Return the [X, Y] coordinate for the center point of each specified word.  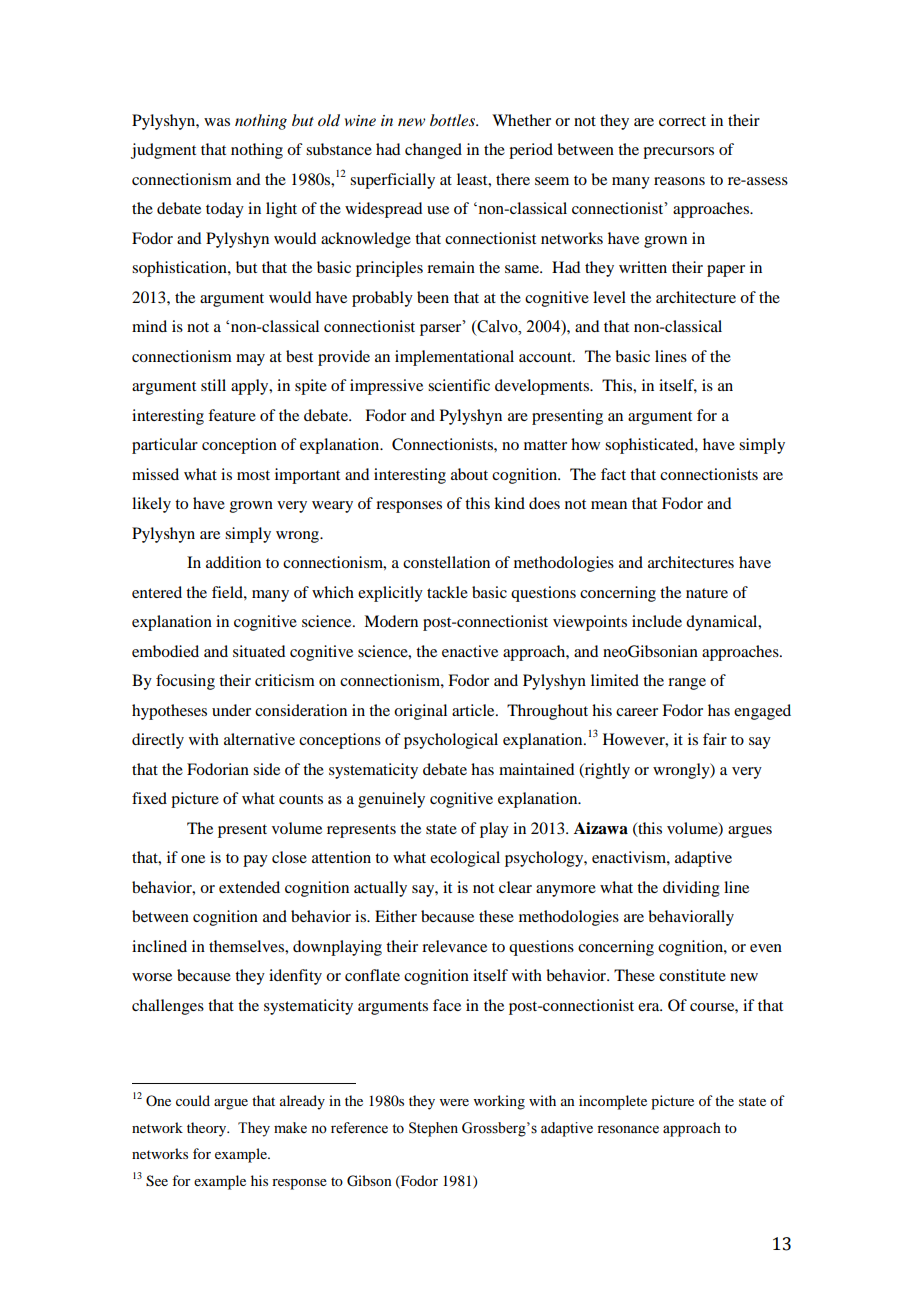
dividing [691, 889]
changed [433, 151]
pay [255, 861]
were [454, 1102]
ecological [465, 859]
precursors [678, 153]
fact [613, 474]
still [213, 385]
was [217, 122]
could [193, 1100]
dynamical [723, 623]
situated [259, 651]
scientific [459, 385]
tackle [447, 592]
